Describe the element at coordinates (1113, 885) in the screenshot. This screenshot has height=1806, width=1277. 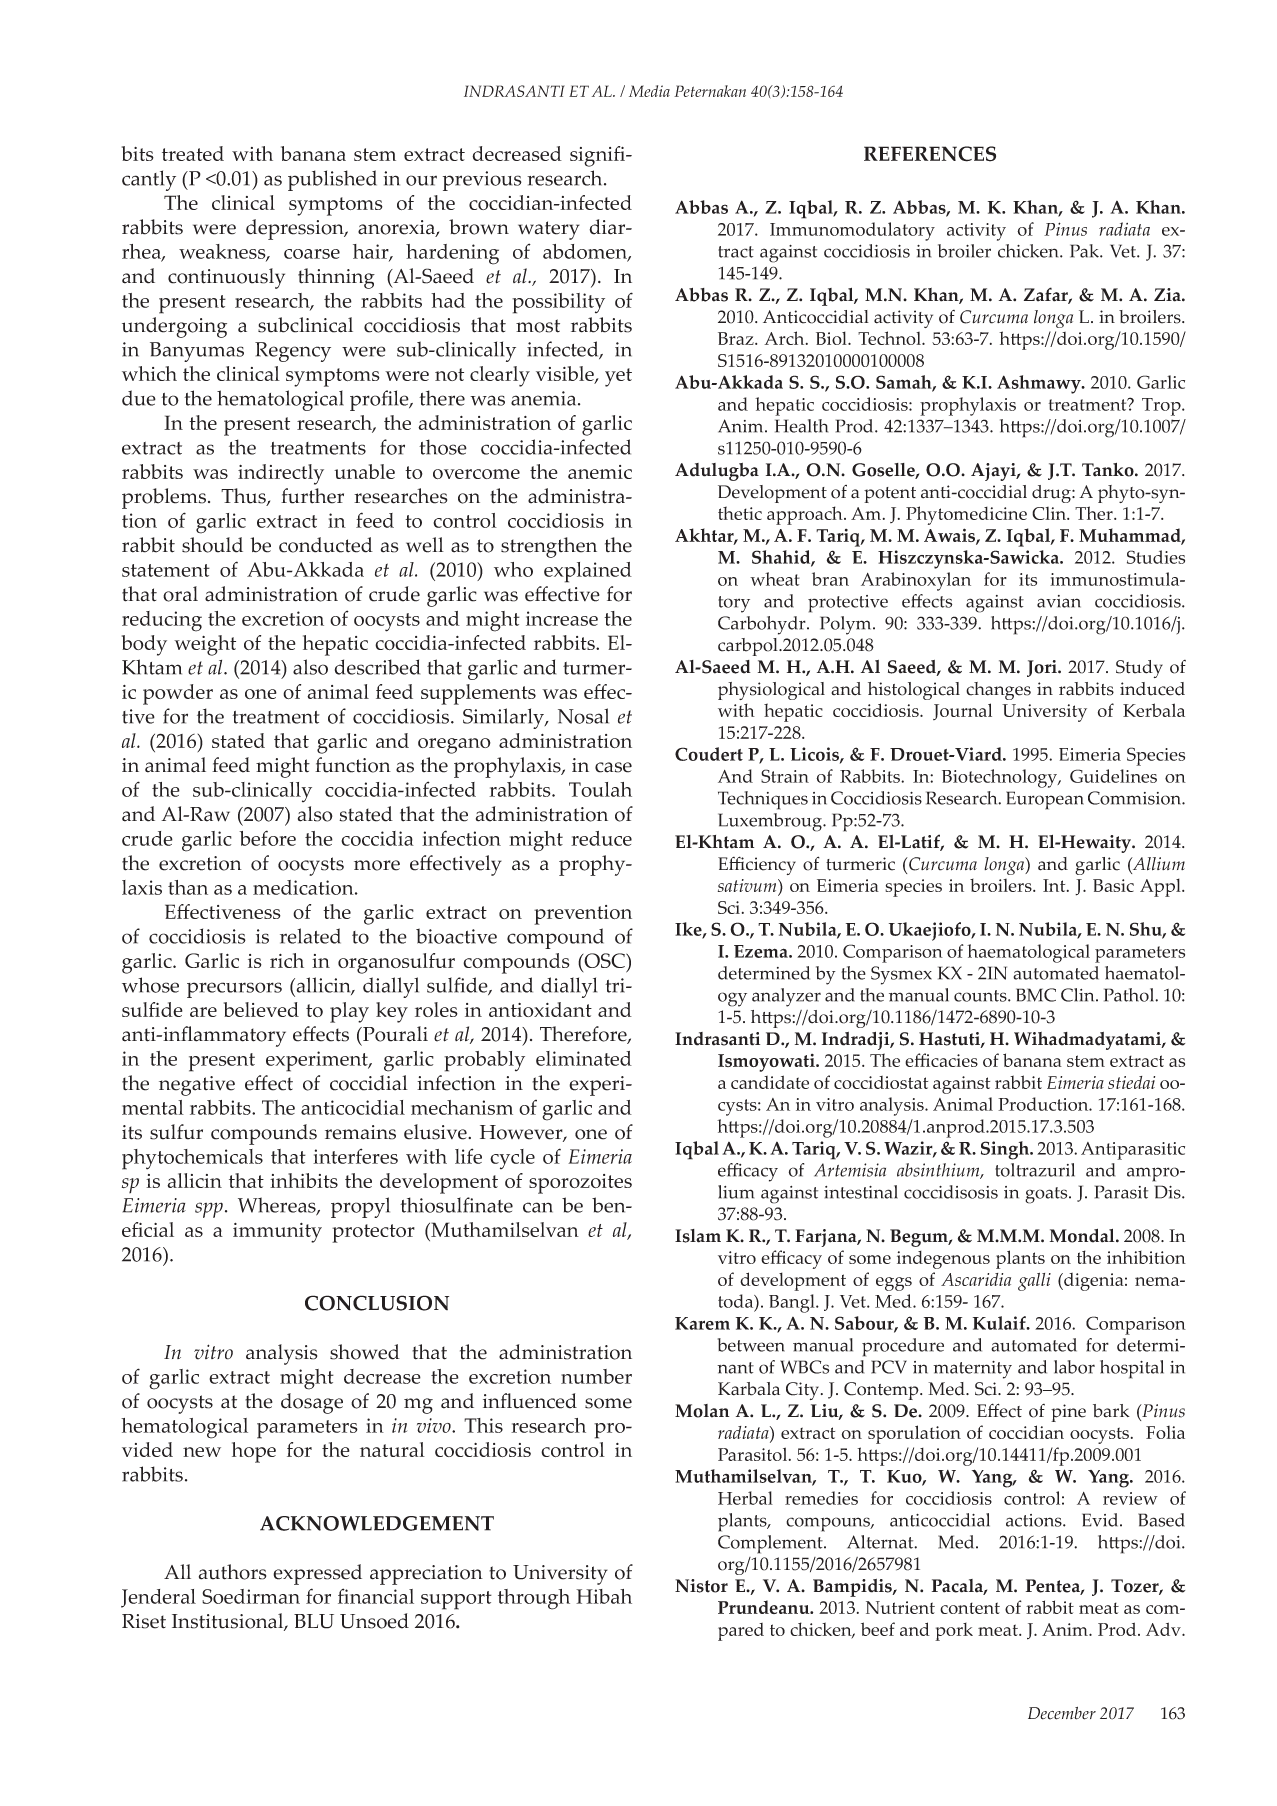
I see `Basic` at that location.
